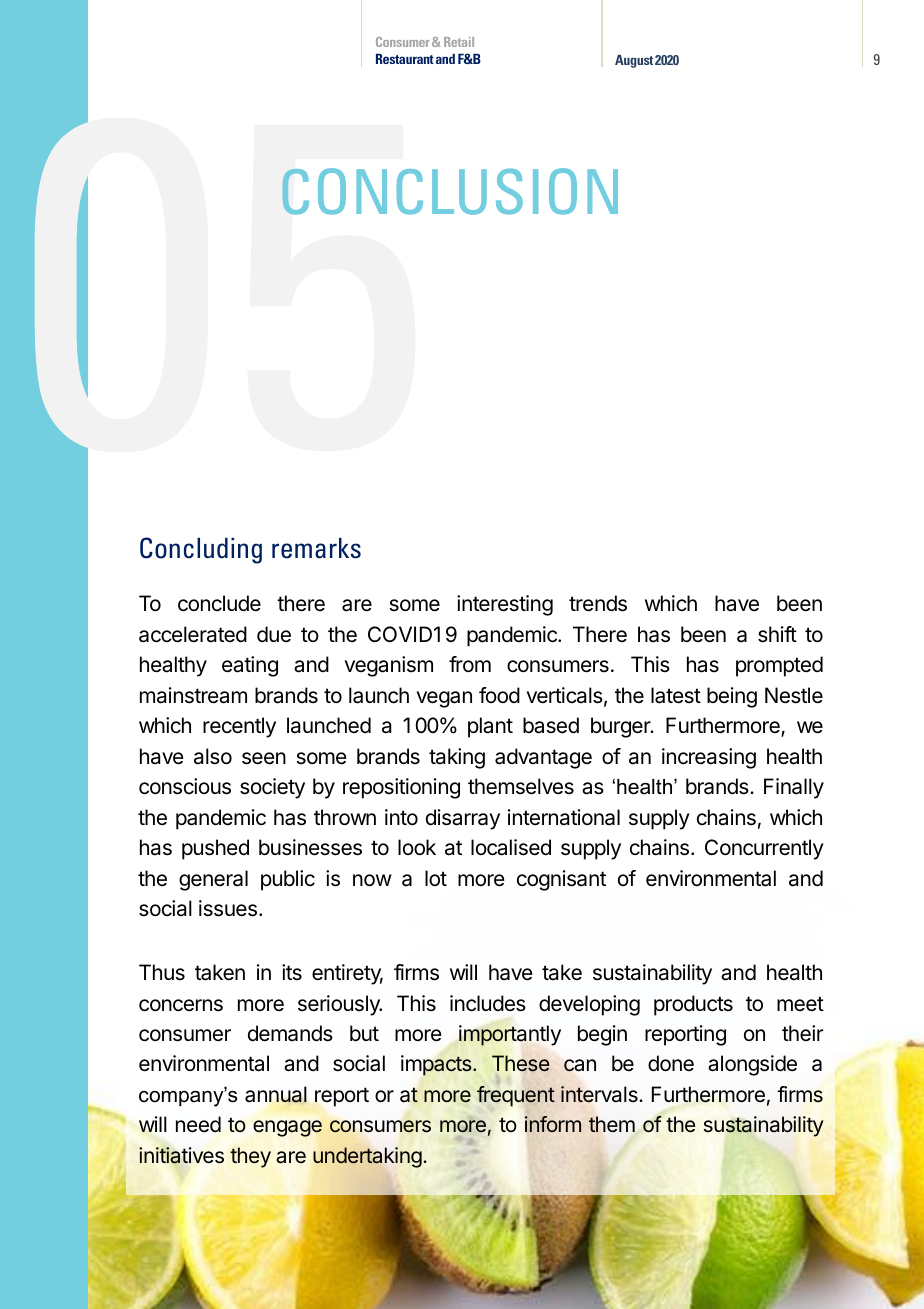  What do you see at coordinates (405, 58) in the page?
I see `Restaurant` at bounding box center [405, 58].
